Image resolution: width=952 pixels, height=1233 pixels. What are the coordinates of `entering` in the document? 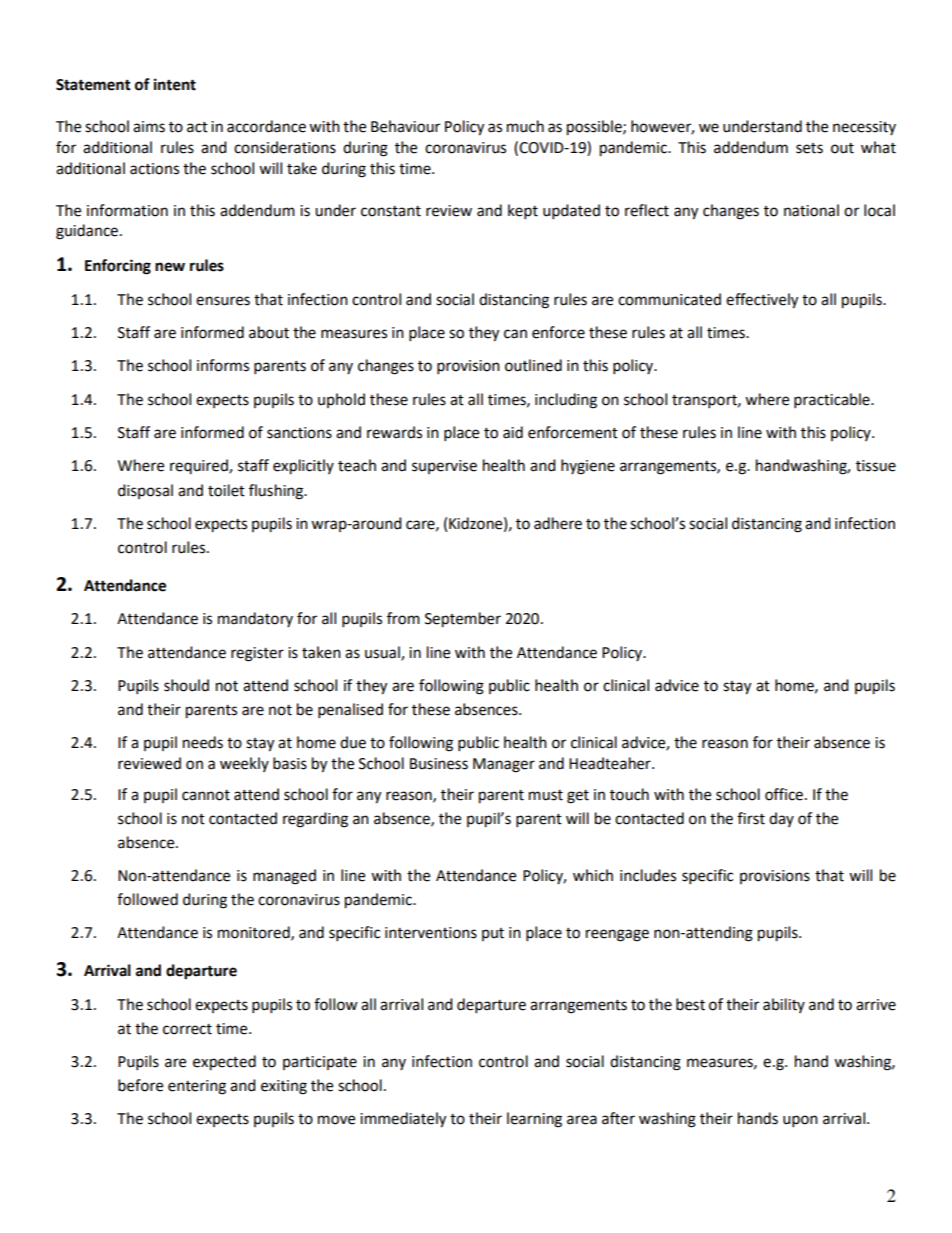 It's located at (197, 1087).
